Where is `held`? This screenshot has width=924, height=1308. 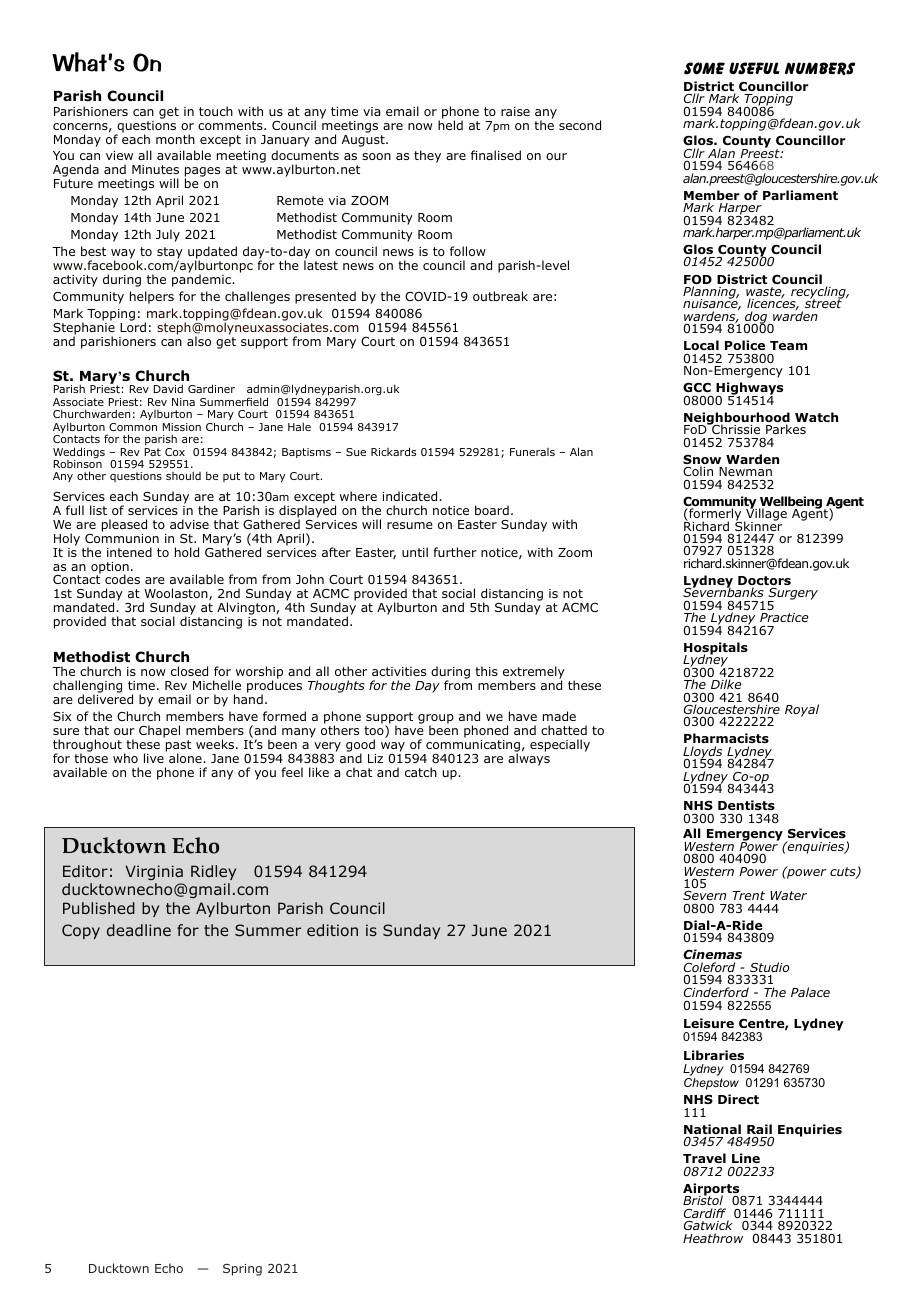 held is located at coordinates (450, 125).
